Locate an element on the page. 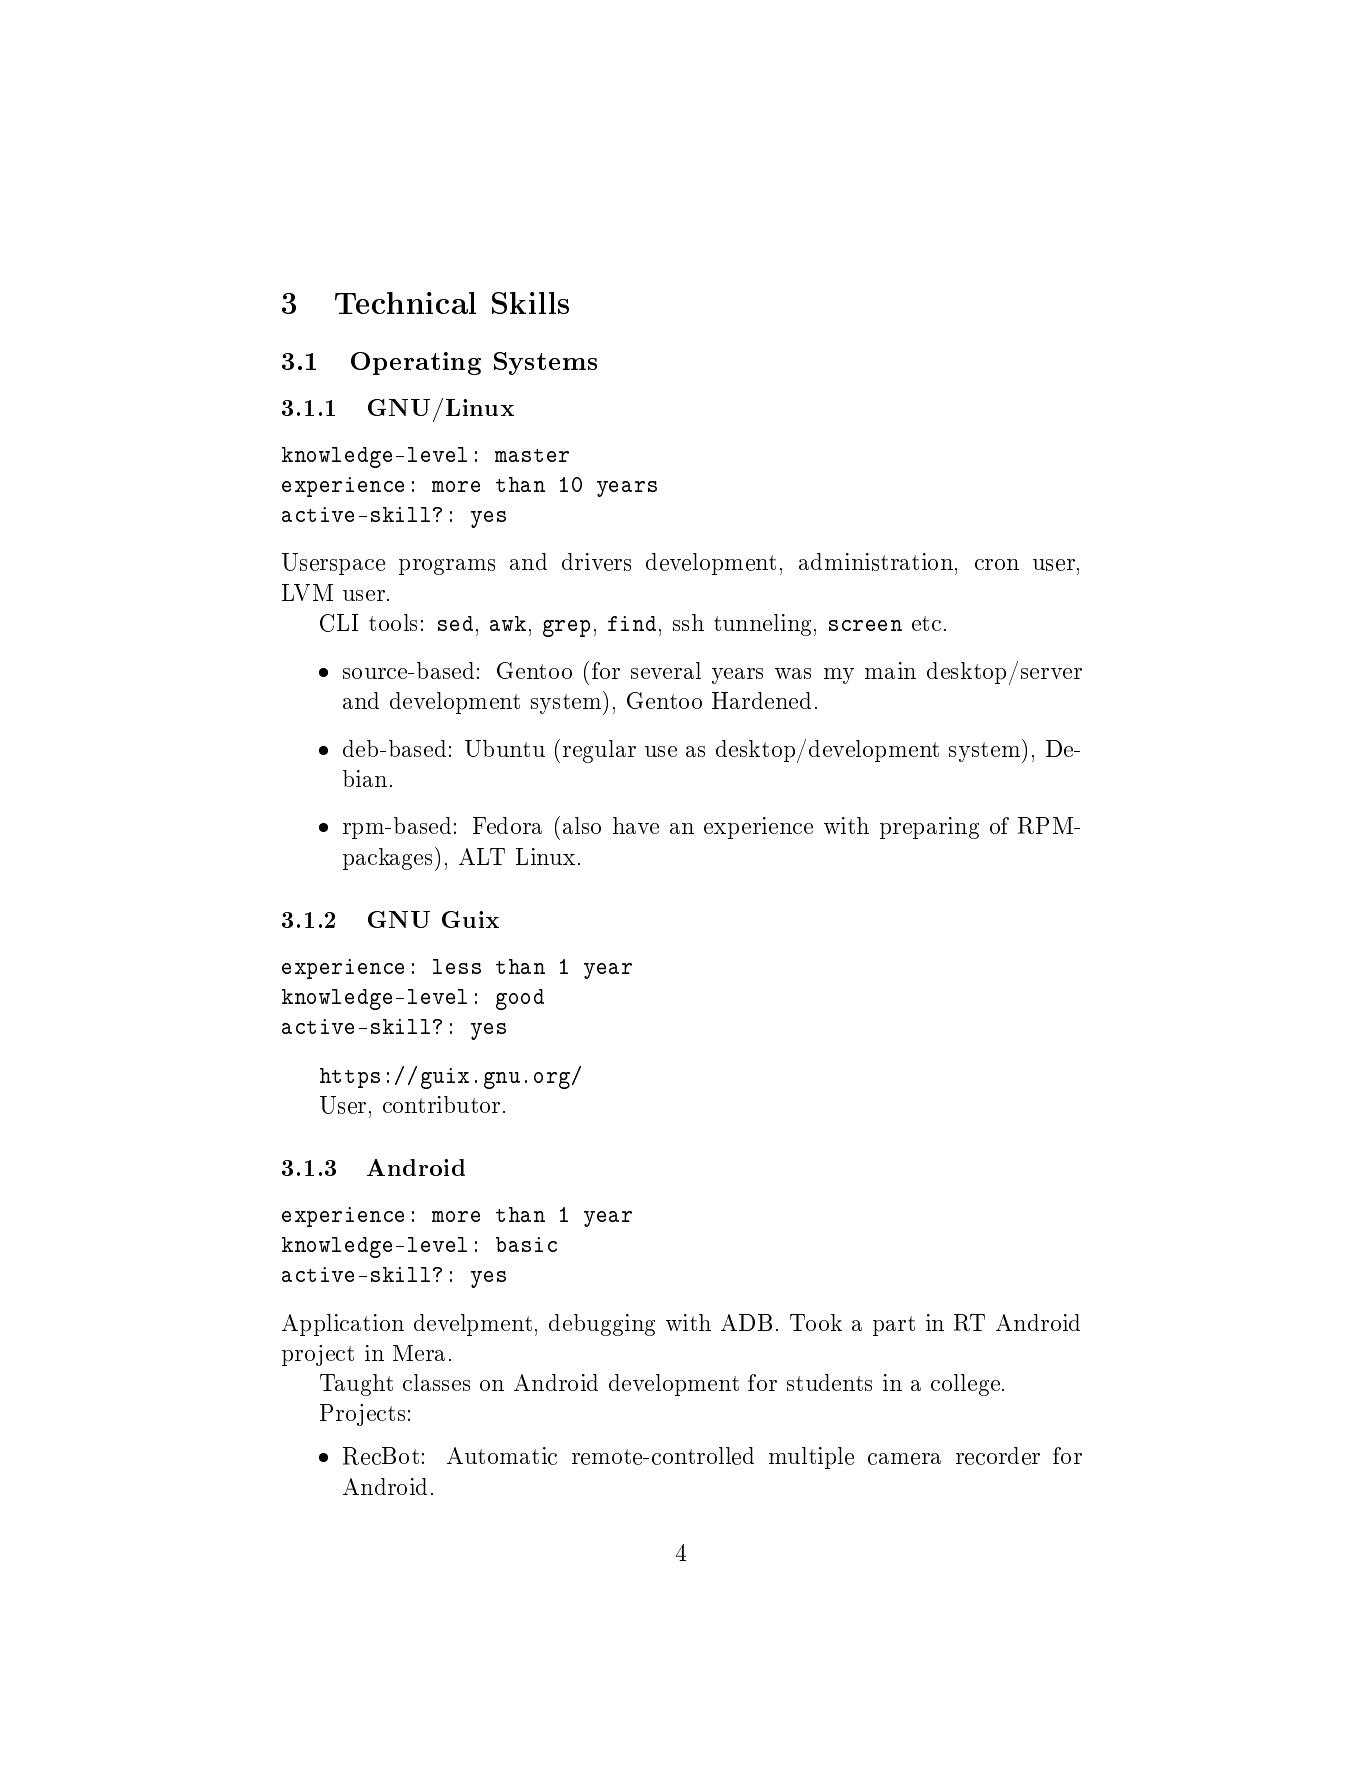  administration is located at coordinates (876, 562).
